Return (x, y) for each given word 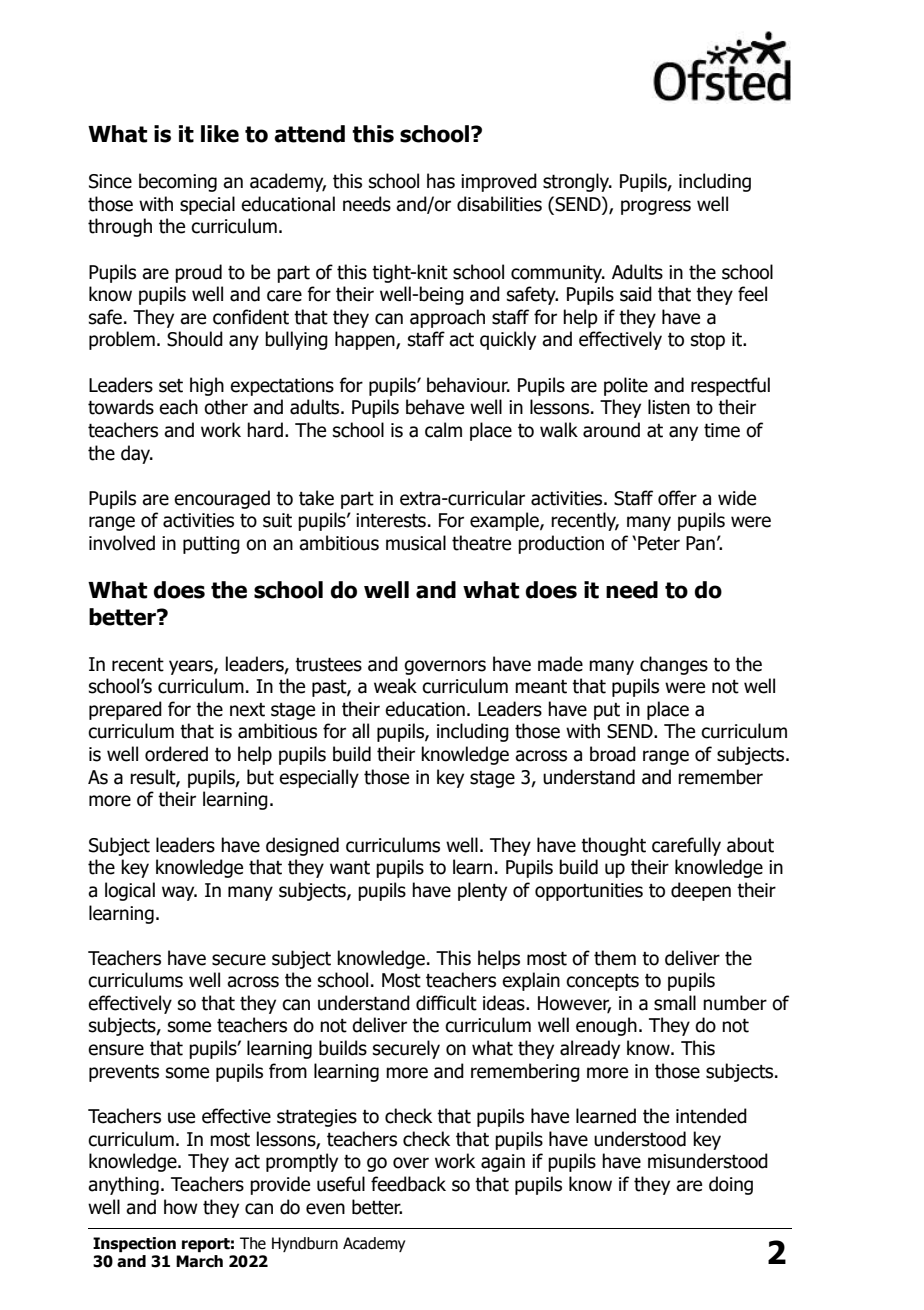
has (441, 181)
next (247, 710)
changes (674, 665)
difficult (446, 1003)
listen (669, 407)
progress (656, 207)
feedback (408, 1184)
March (199, 1261)
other (226, 407)
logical (130, 891)
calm (443, 430)
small (675, 1003)
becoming (178, 182)
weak (395, 686)
